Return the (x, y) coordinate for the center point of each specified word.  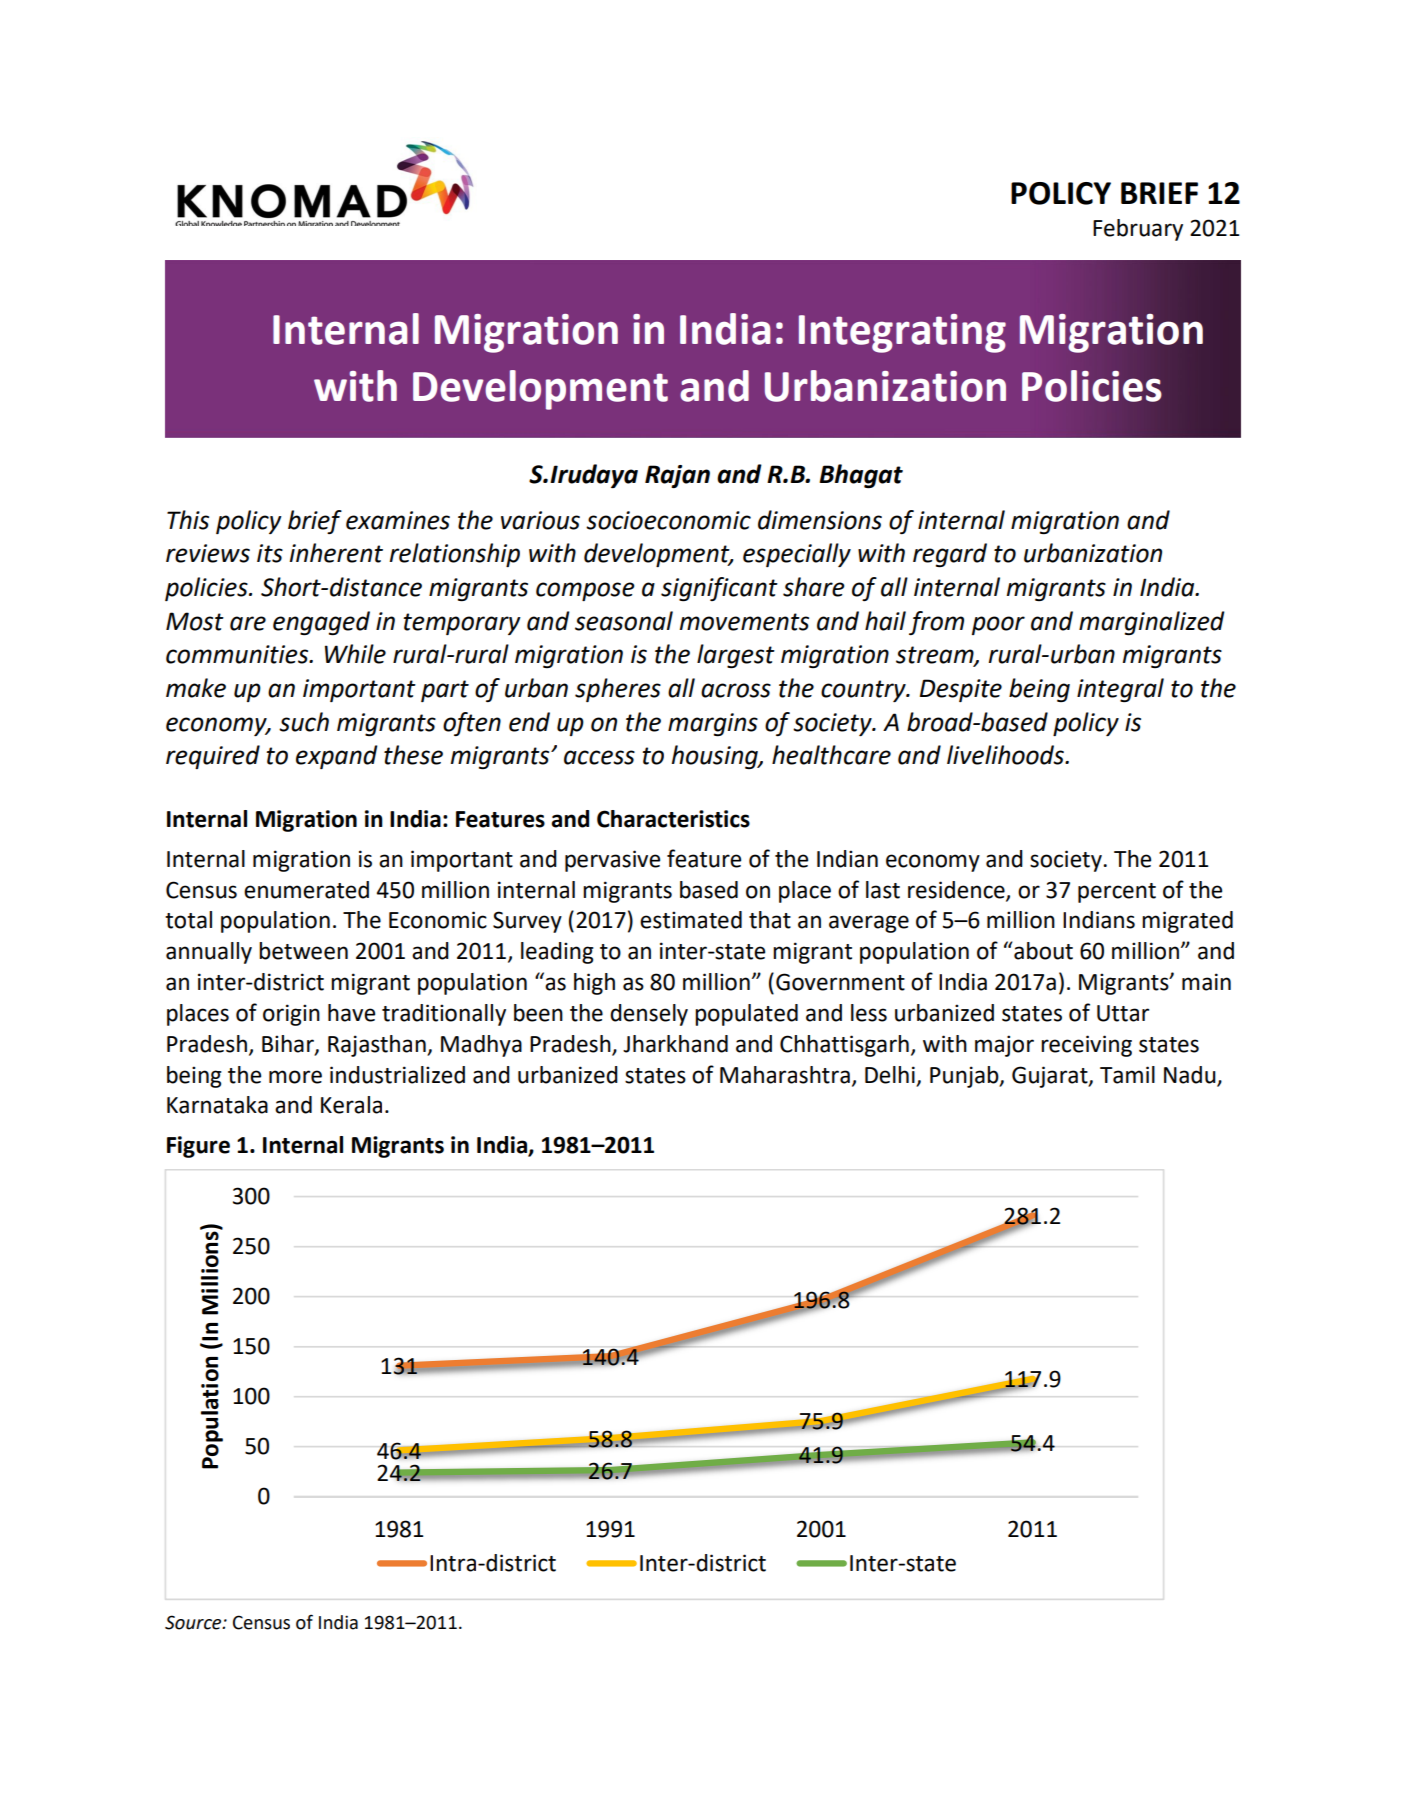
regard (950, 555)
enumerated (306, 890)
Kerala (351, 1105)
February (1138, 230)
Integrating (902, 333)
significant (719, 589)
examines (398, 520)
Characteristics (673, 819)
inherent (336, 553)
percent (1117, 893)
